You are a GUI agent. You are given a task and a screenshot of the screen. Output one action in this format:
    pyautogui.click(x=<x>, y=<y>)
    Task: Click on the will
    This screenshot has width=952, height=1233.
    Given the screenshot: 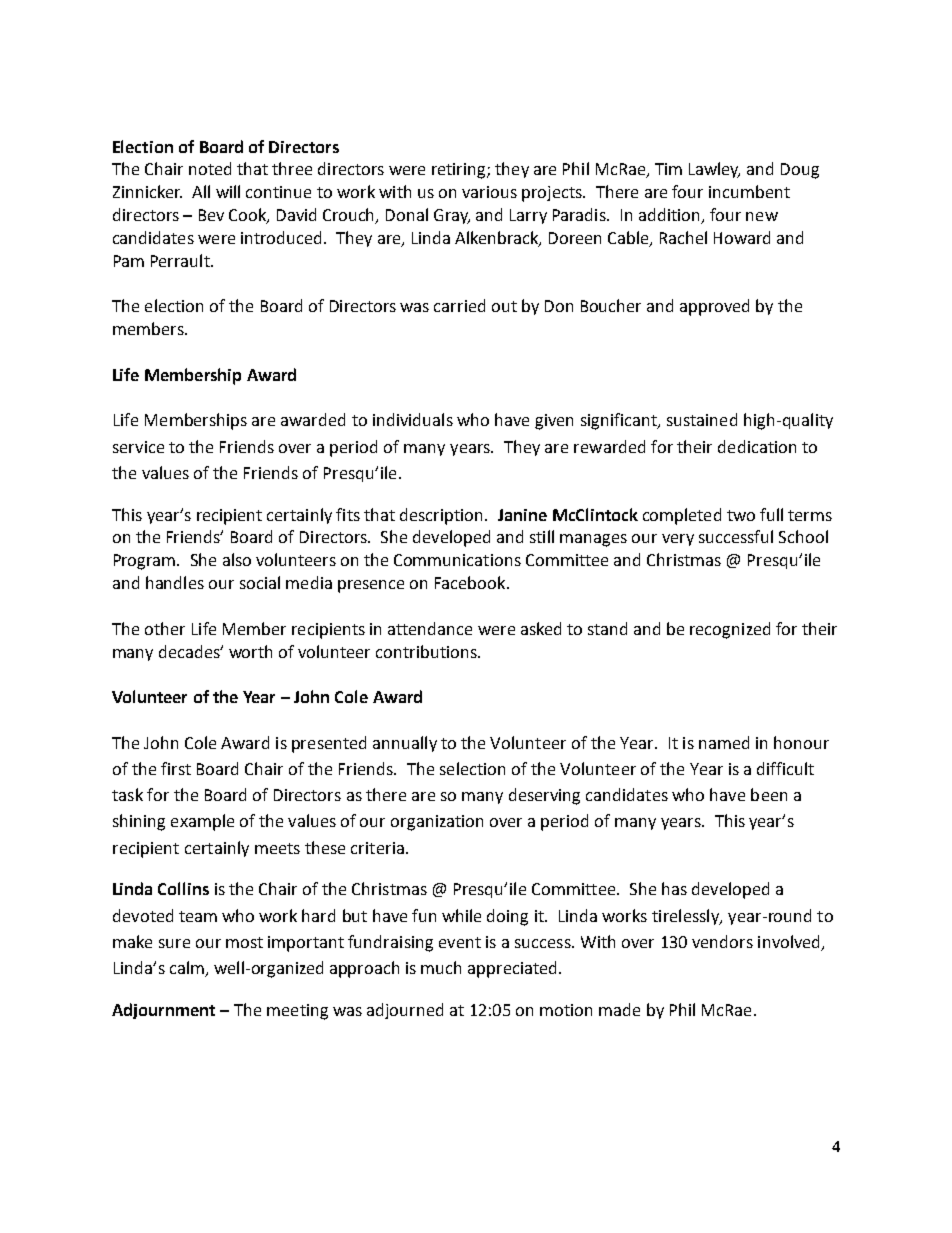 What is the action you would take?
    pyautogui.click(x=228, y=191)
